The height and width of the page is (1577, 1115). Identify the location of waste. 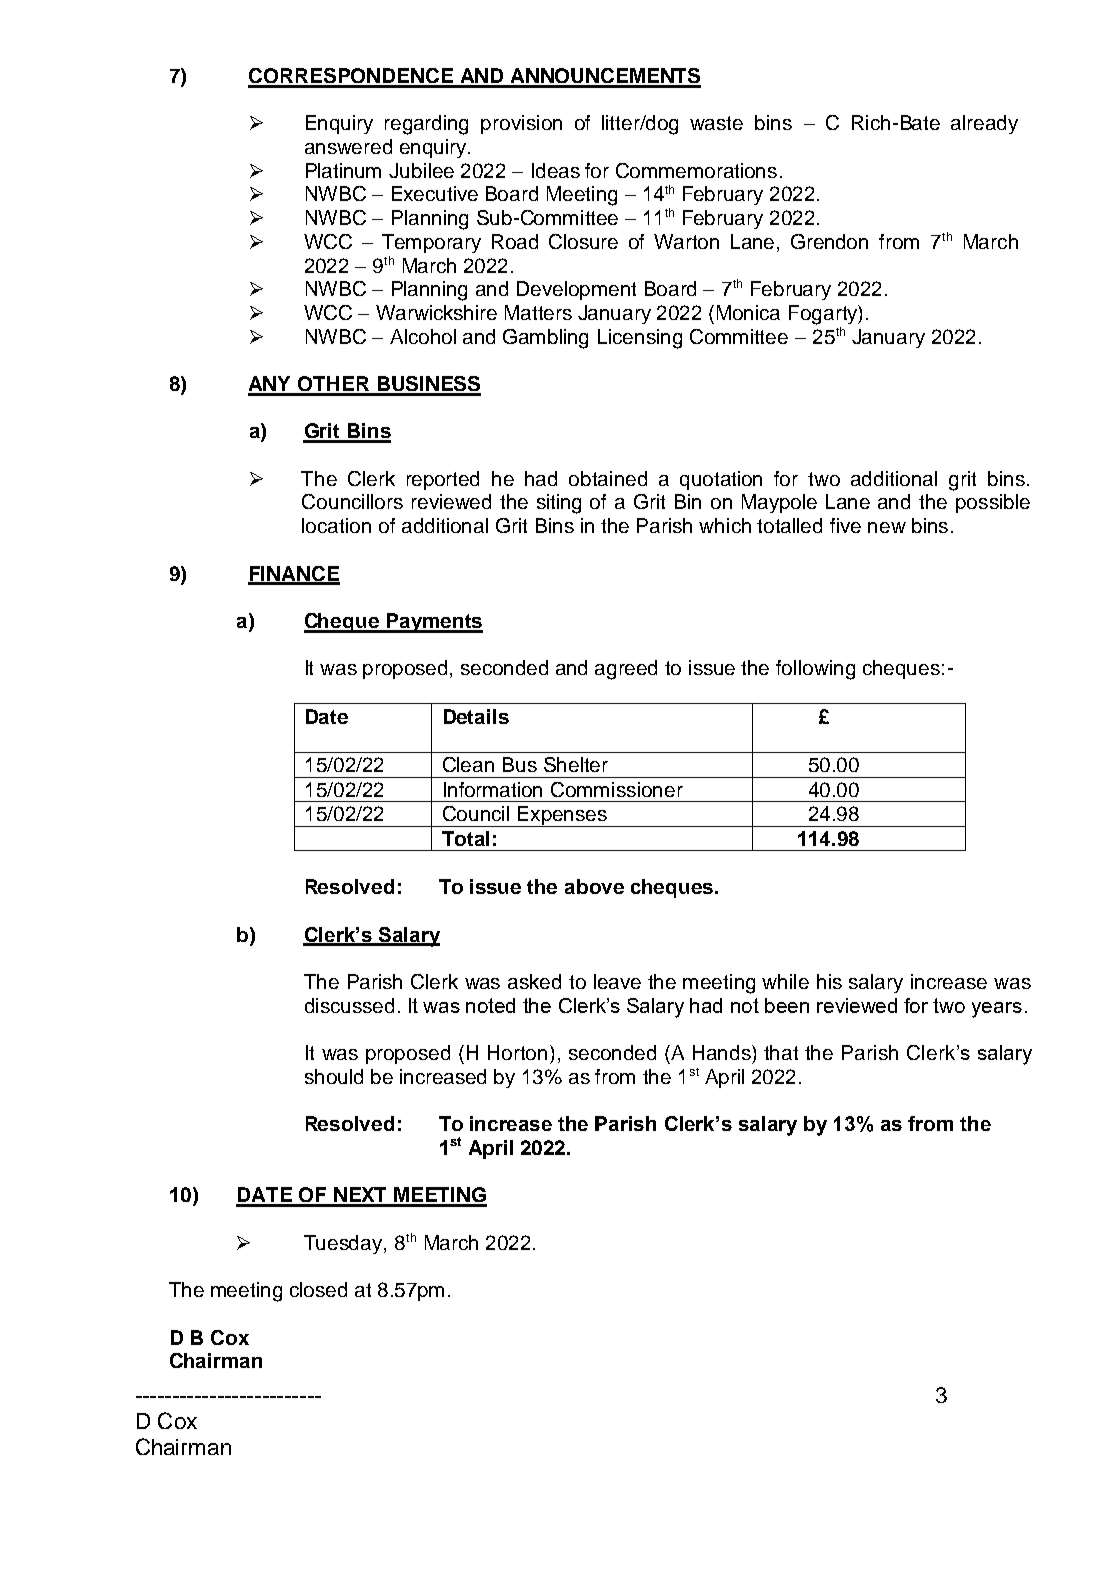
(716, 123).
